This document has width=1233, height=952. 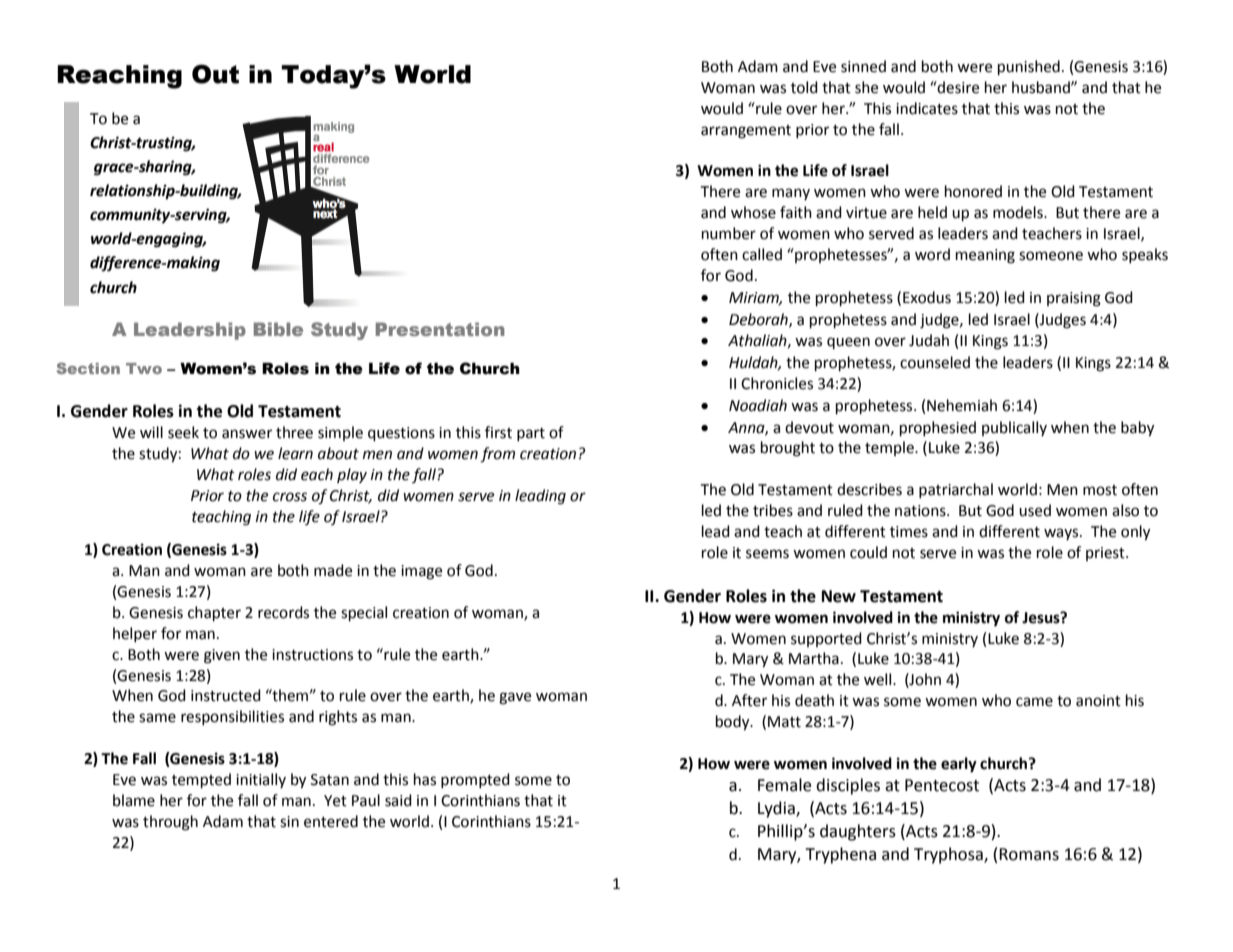 I want to click on Bible, so click(x=278, y=329).
